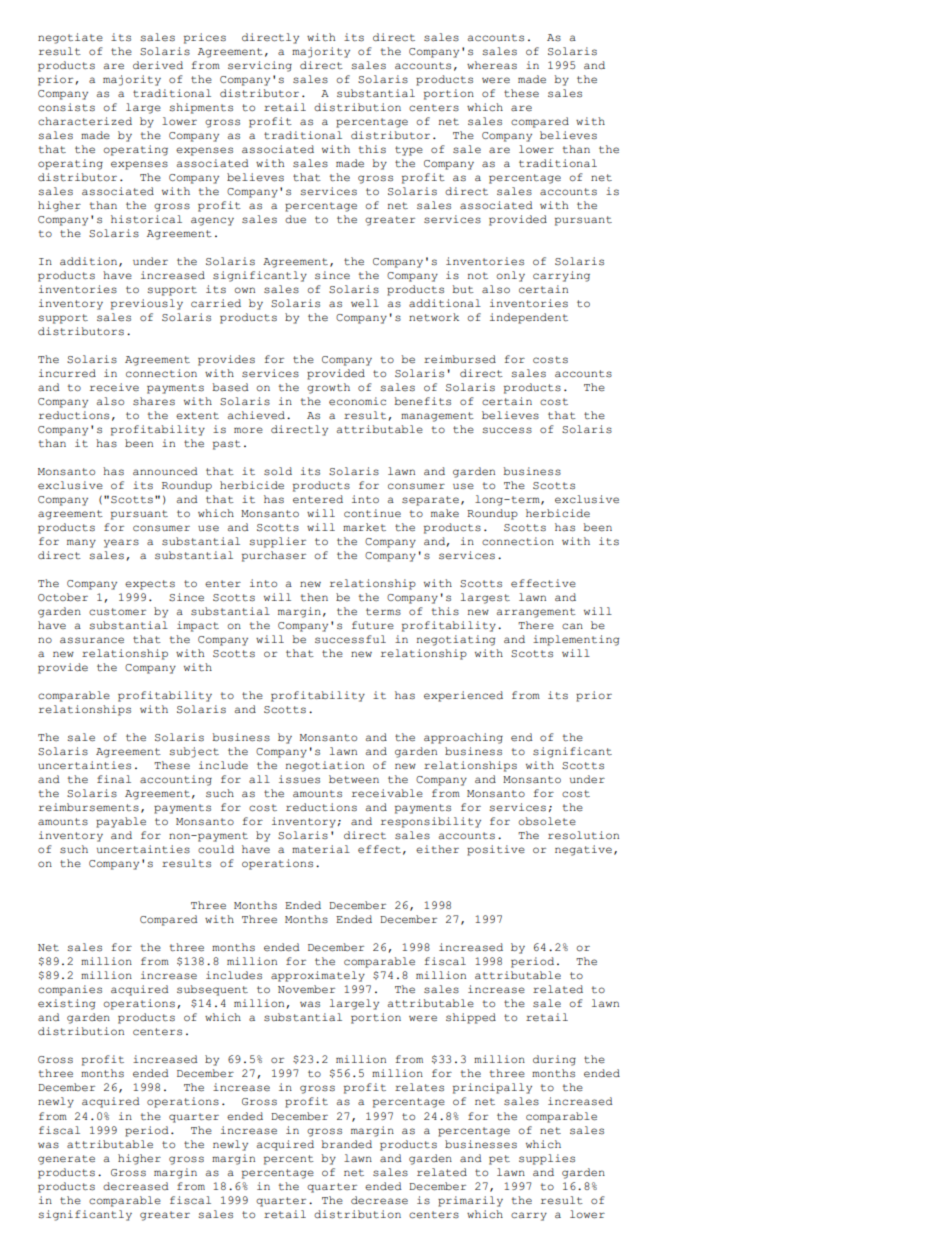 This screenshot has height=1233, width=952. Describe the element at coordinates (314, 597) in the screenshot. I see `then` at that location.
